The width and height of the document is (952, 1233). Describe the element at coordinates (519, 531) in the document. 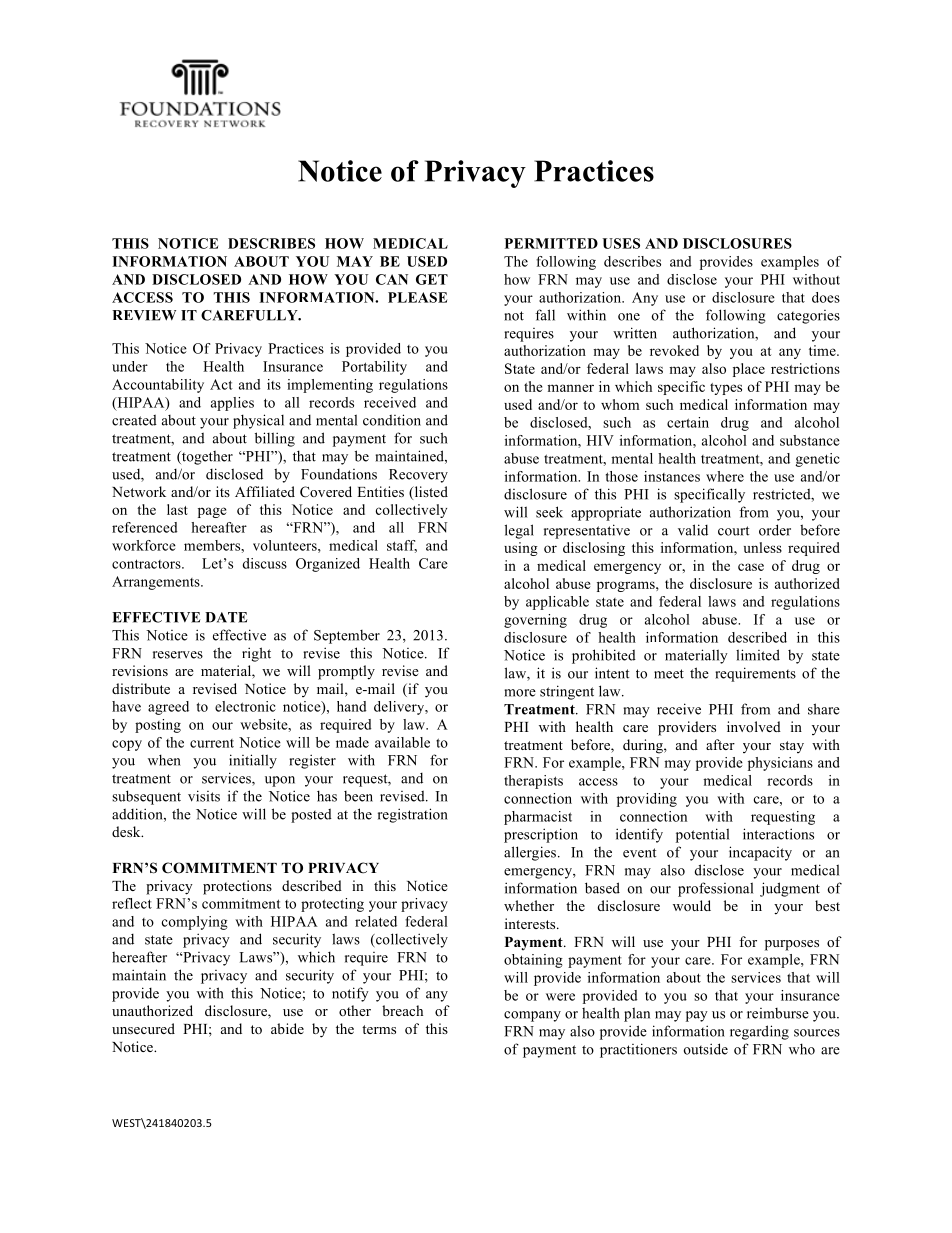

I see `legal` at that location.
